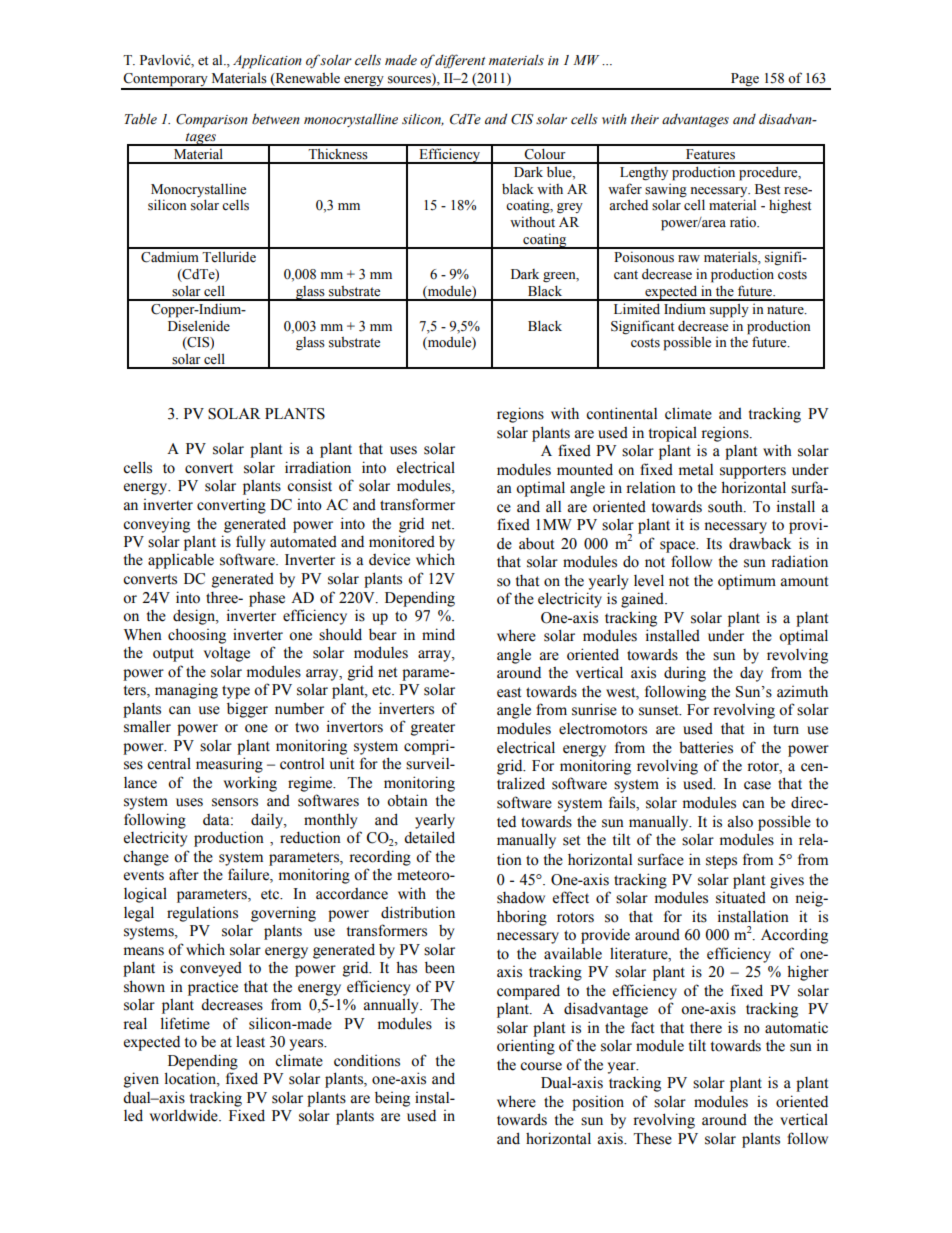 The image size is (952, 1233). What do you see at coordinates (212, 121) in the screenshot?
I see `Comparison` at bounding box center [212, 121].
